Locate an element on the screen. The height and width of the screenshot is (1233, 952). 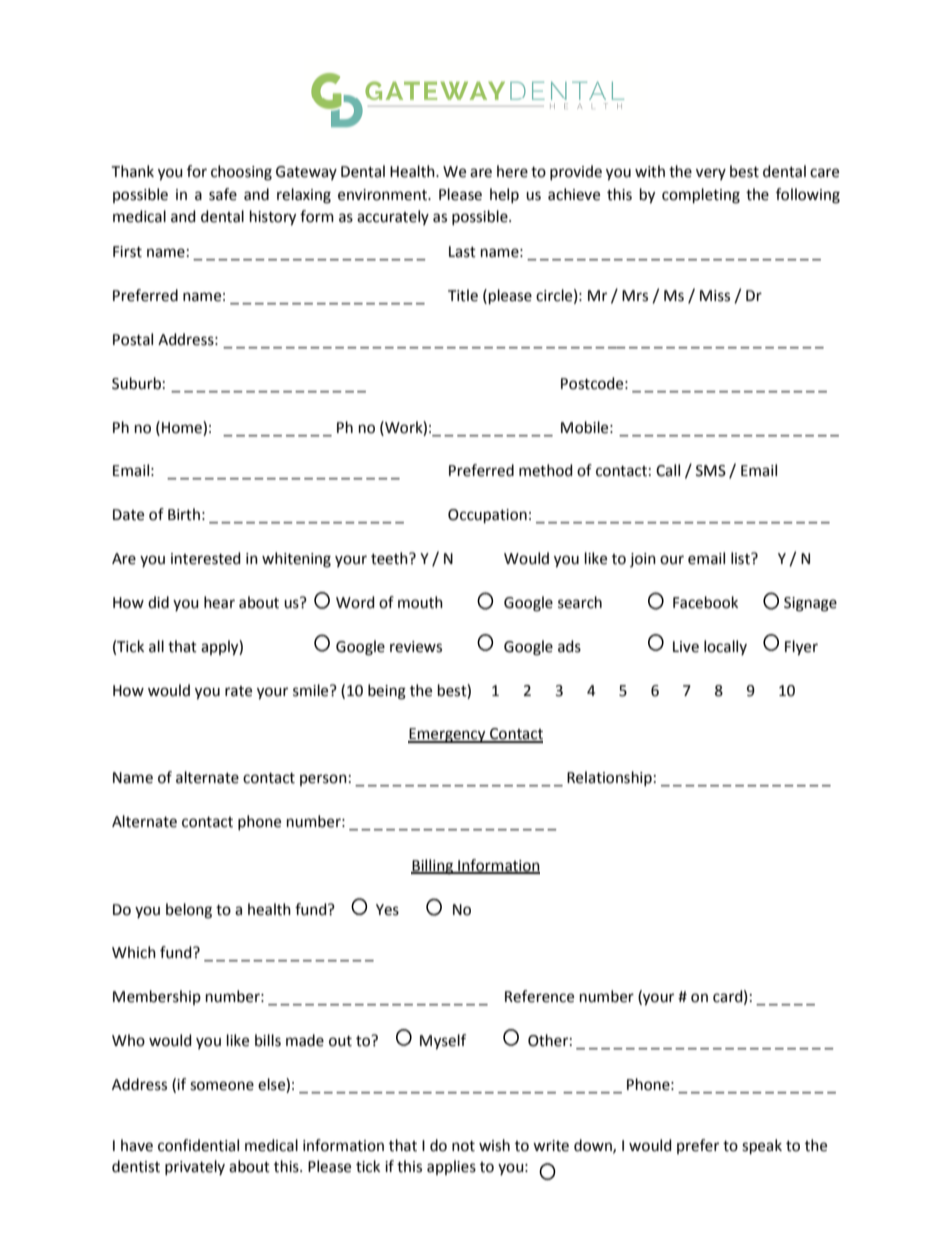
completing is located at coordinates (701, 196).
